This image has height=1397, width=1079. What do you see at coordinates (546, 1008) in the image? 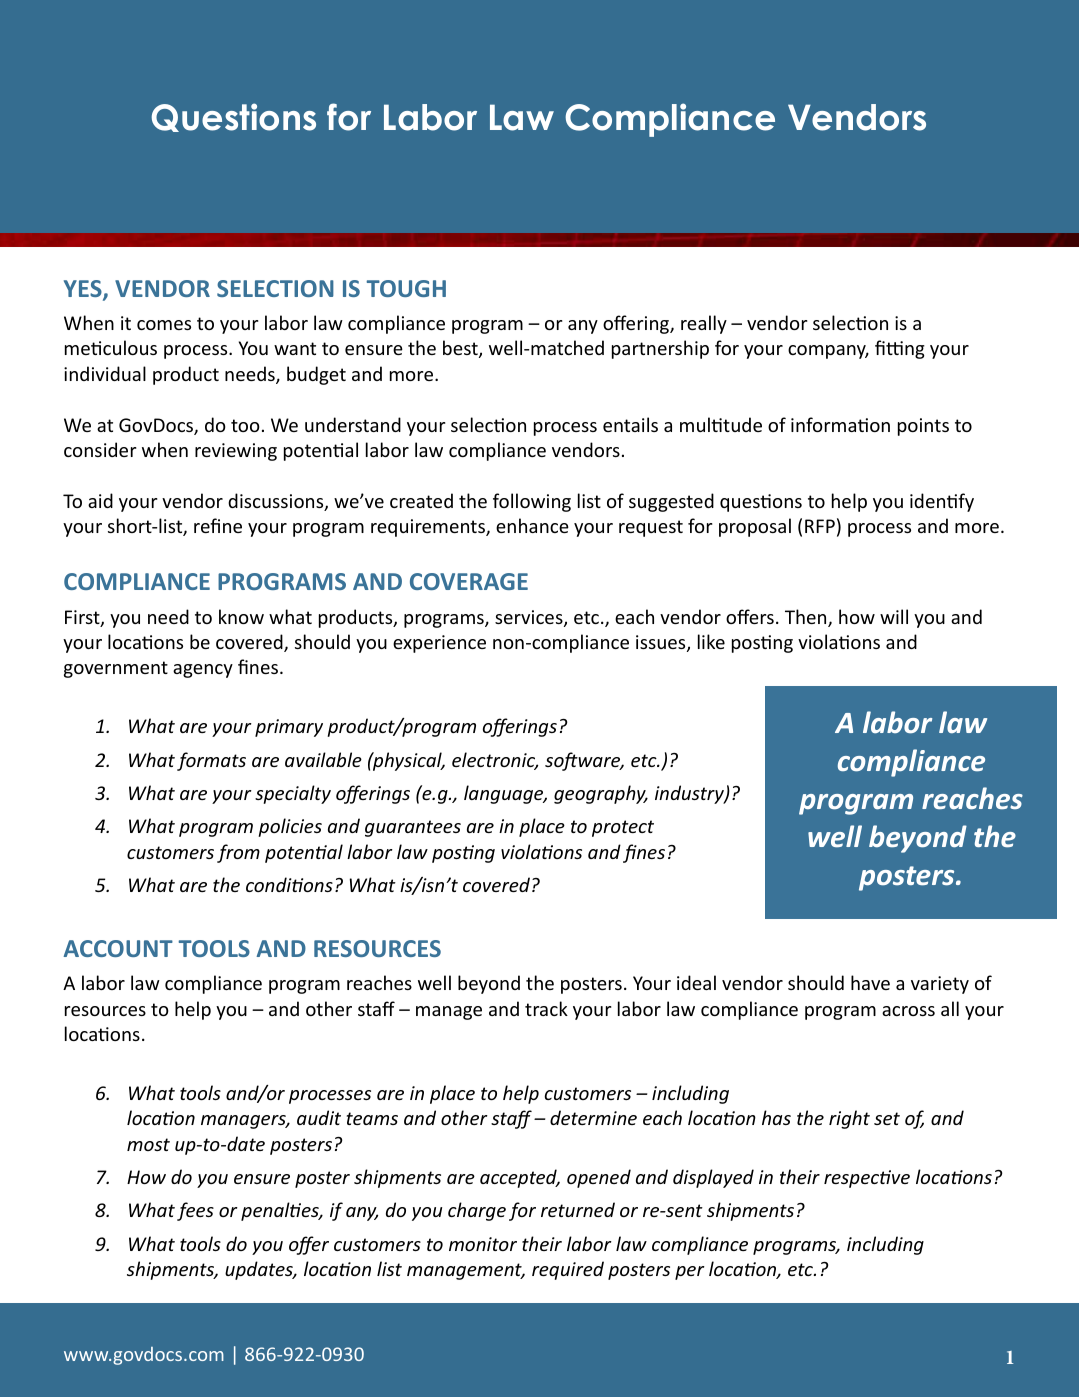
I see `track` at bounding box center [546, 1008].
